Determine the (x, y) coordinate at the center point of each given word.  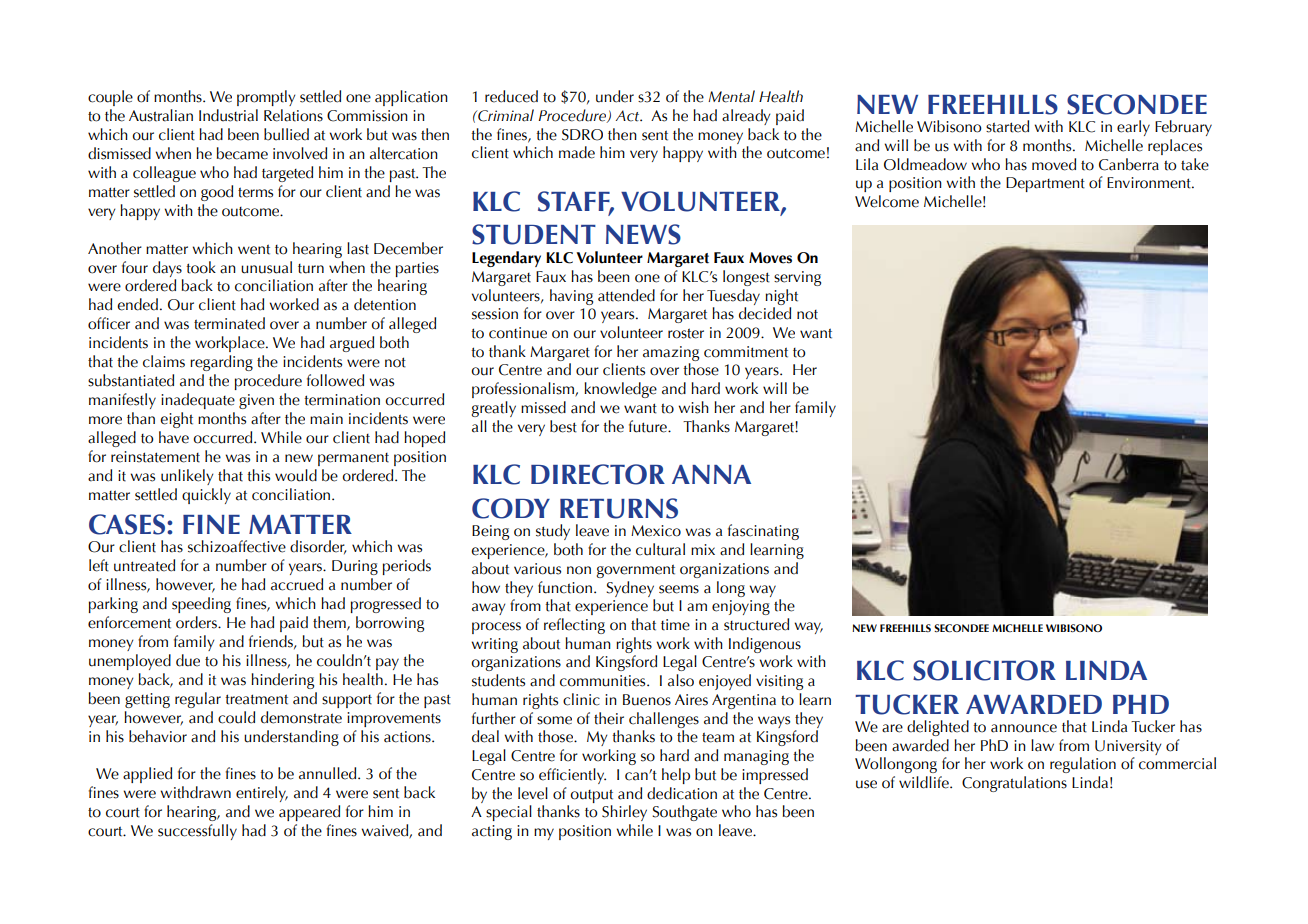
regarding (221, 363)
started (1007, 126)
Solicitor (984, 670)
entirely (262, 794)
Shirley (624, 813)
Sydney (630, 589)
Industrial (228, 115)
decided (765, 313)
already (746, 117)
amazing (671, 353)
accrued (297, 584)
